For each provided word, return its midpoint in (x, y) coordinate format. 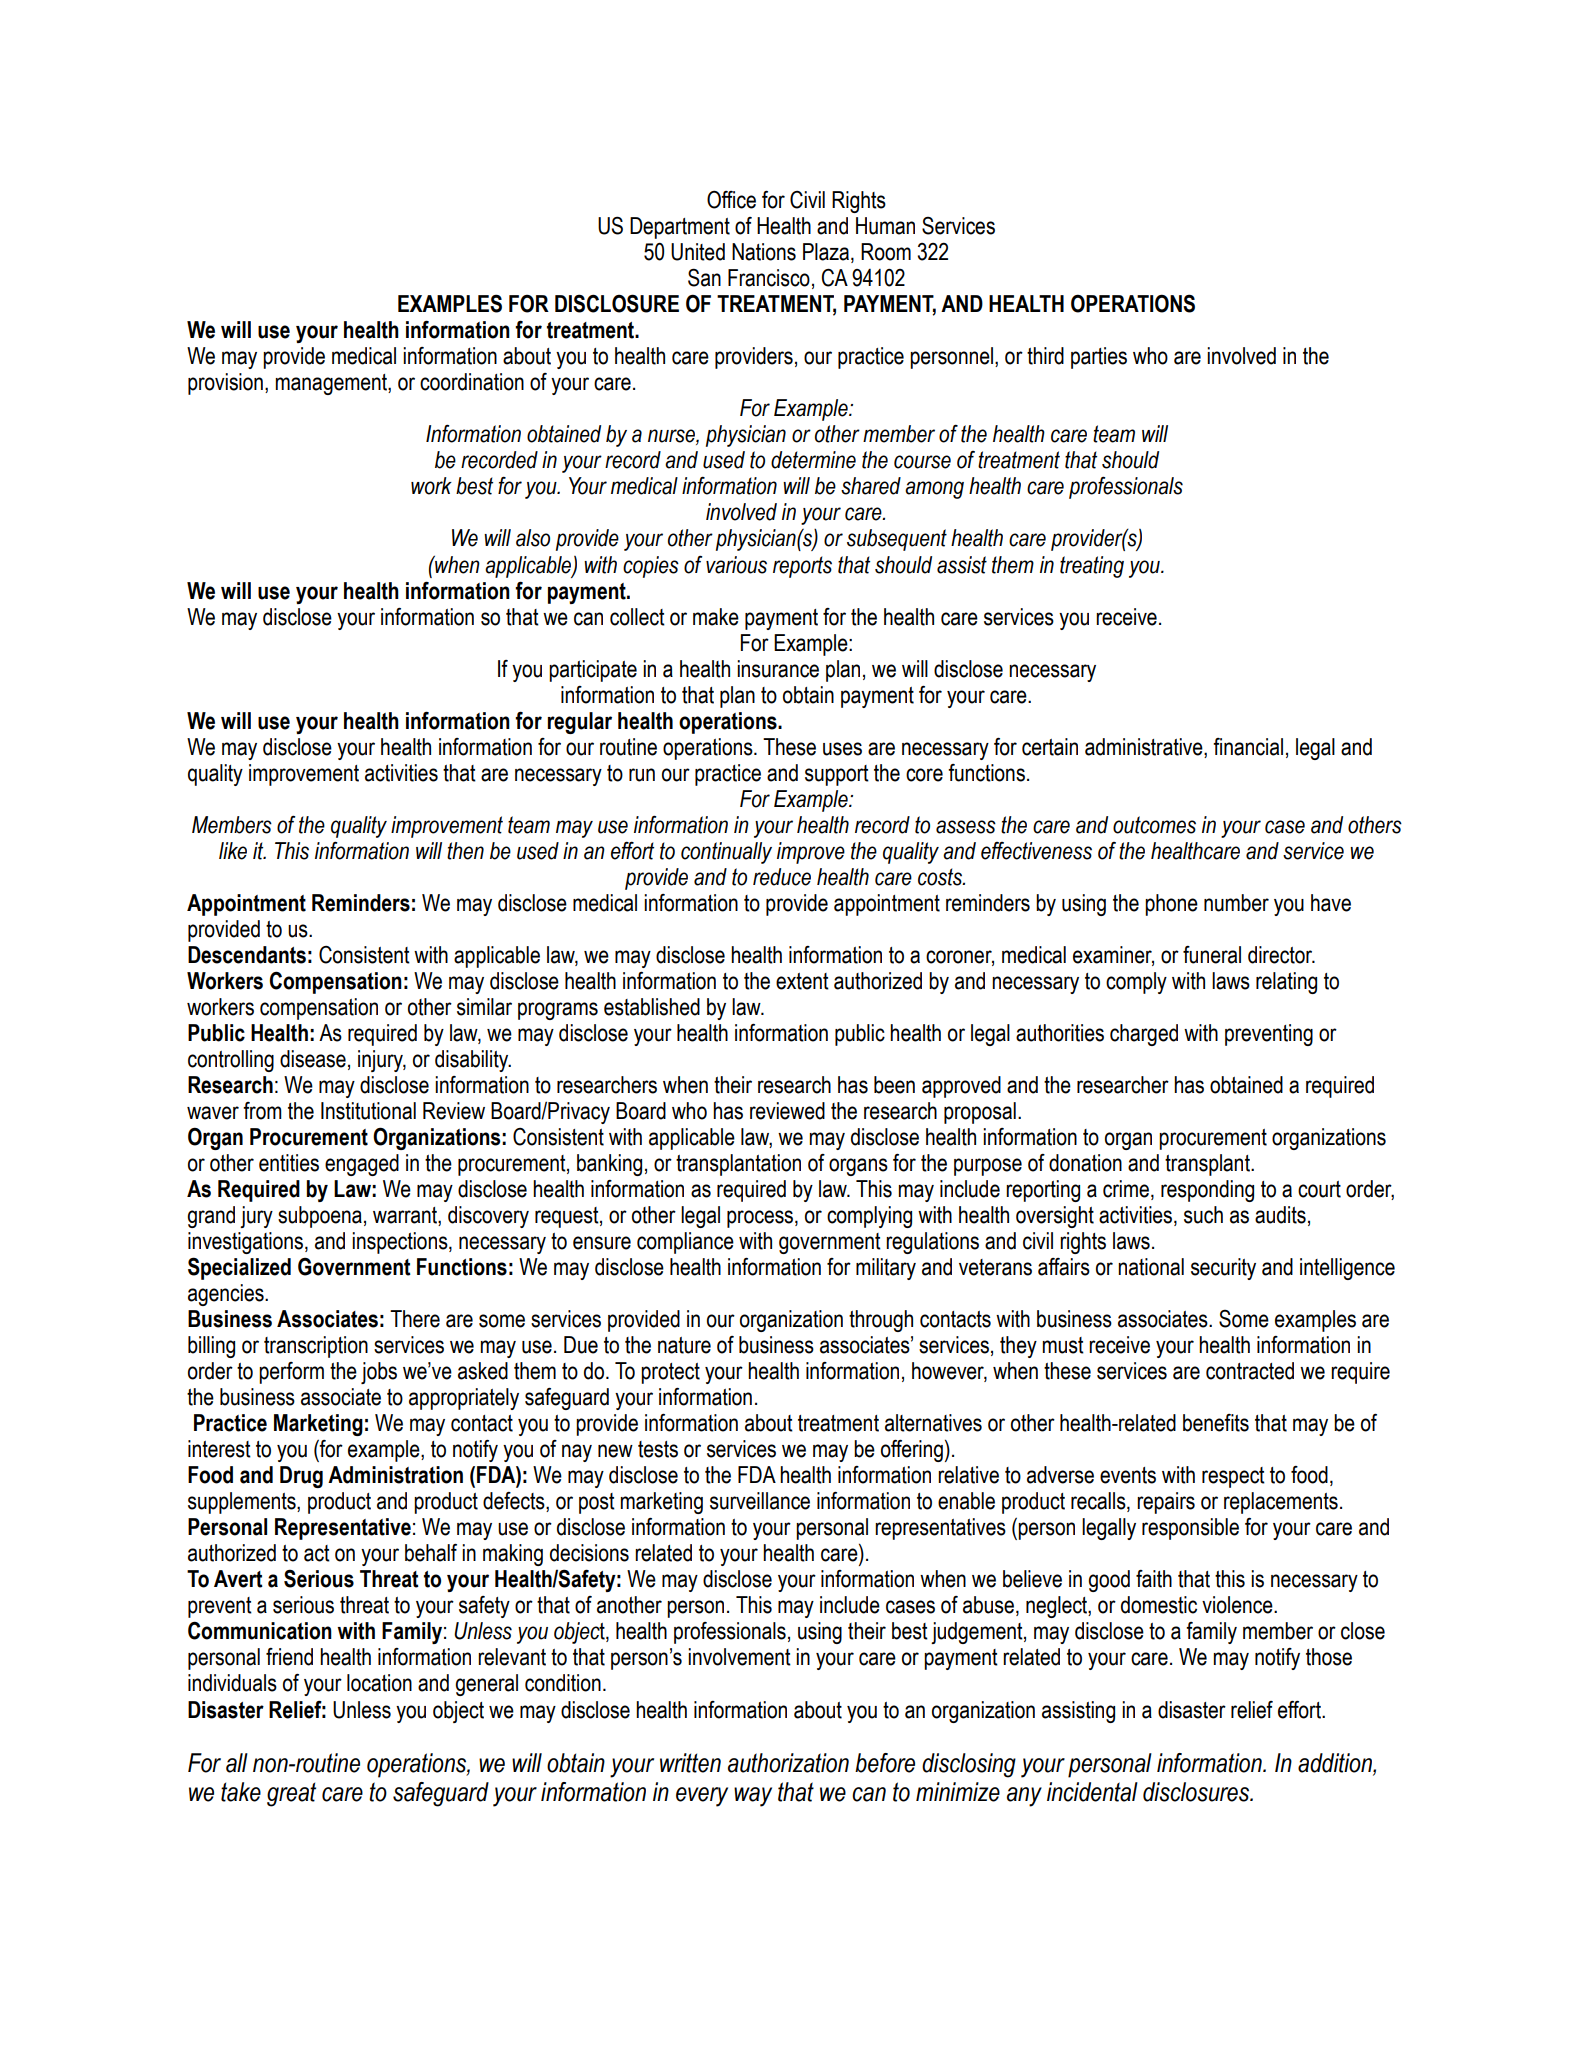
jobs (379, 1373)
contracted (1250, 1371)
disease (313, 1059)
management (332, 384)
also (533, 538)
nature (684, 1345)
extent (802, 981)
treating (1092, 567)
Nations (764, 252)
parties (1099, 358)
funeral (1212, 955)
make (716, 617)
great (291, 1794)
